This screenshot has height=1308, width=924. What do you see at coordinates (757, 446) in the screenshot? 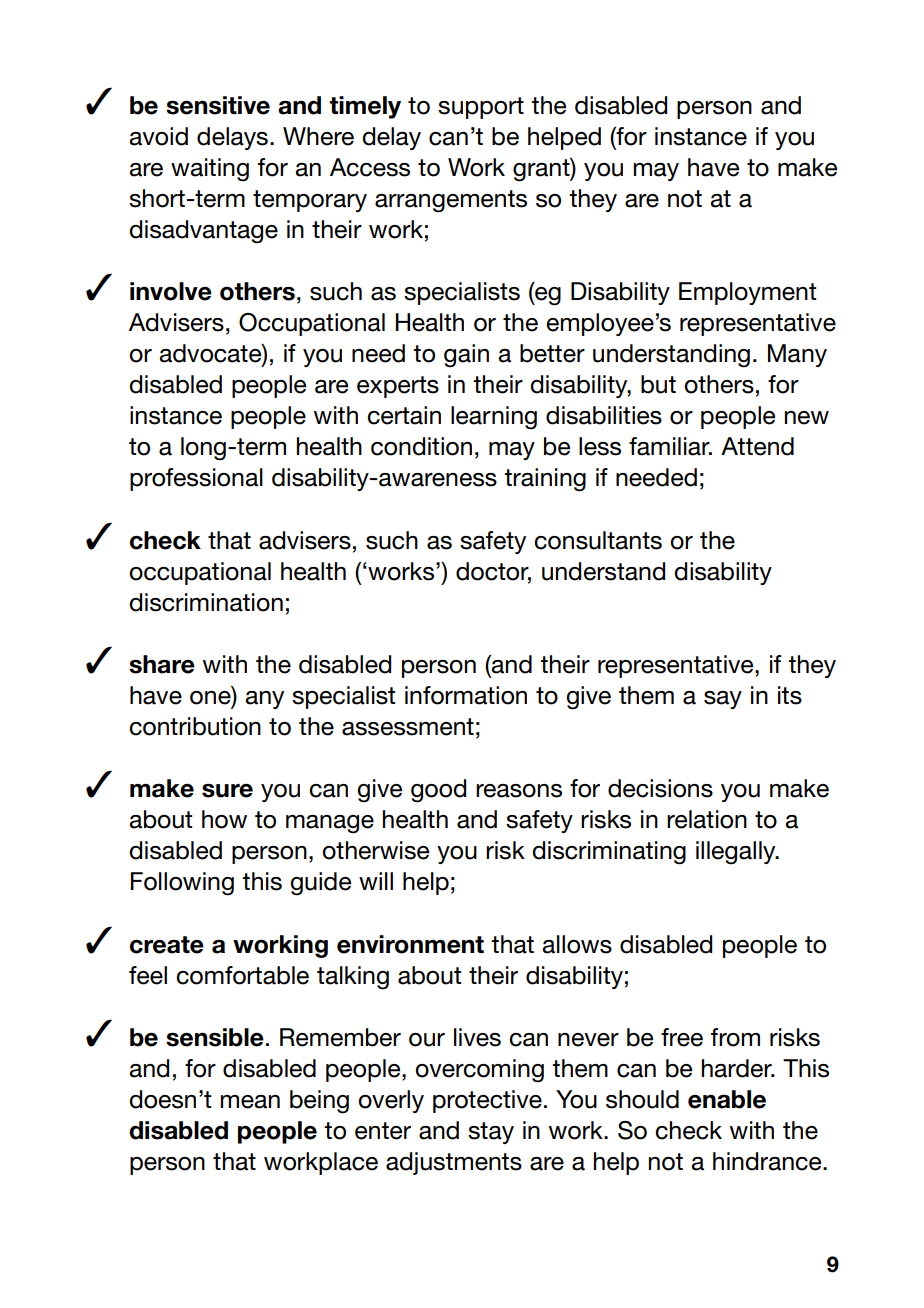
I see `Attend` at bounding box center [757, 446].
